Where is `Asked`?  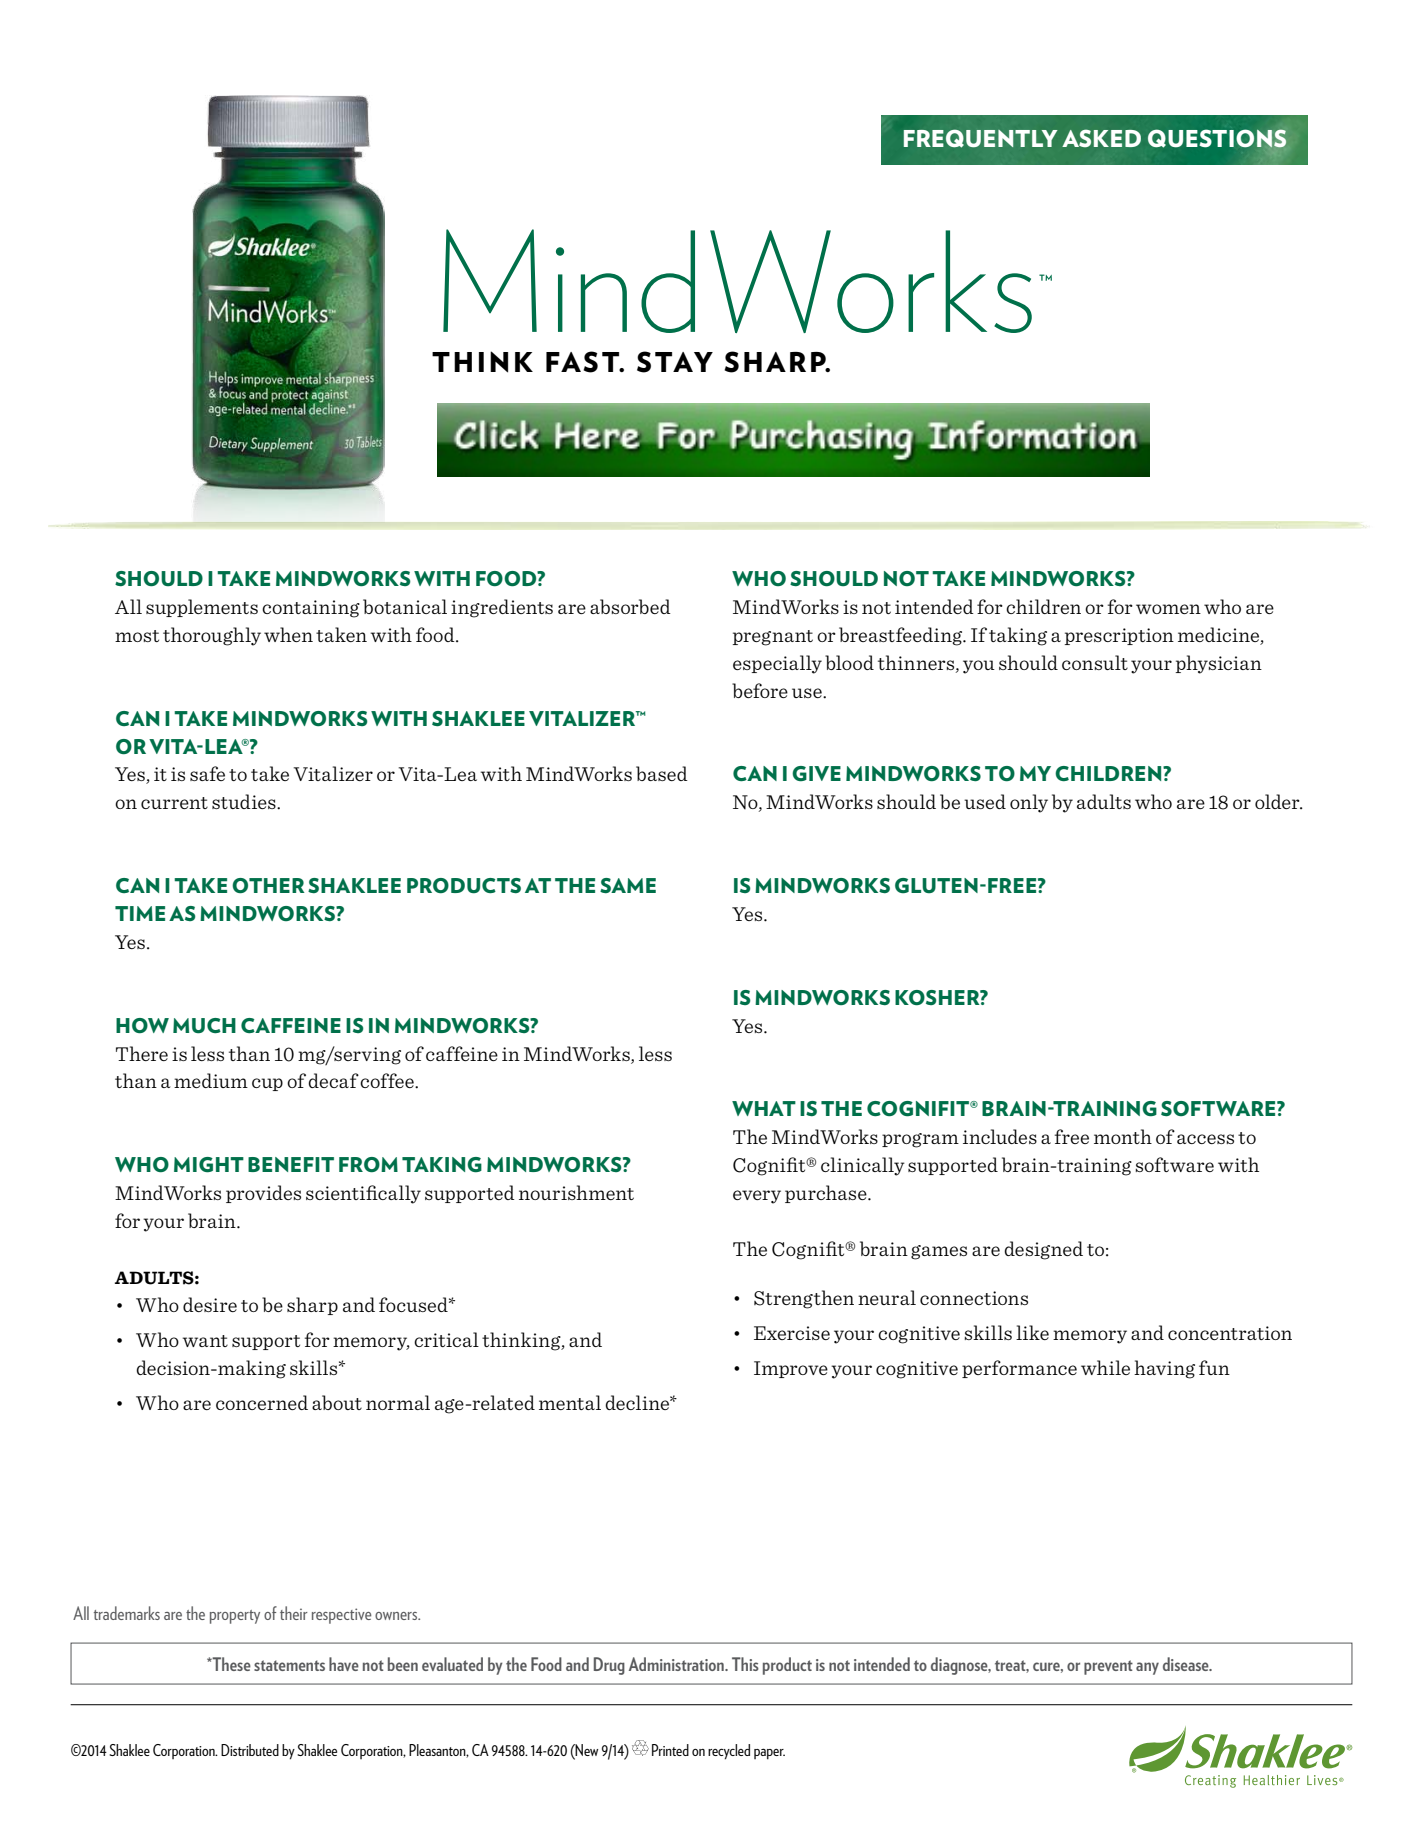
Asked is located at coordinates (1101, 138).
